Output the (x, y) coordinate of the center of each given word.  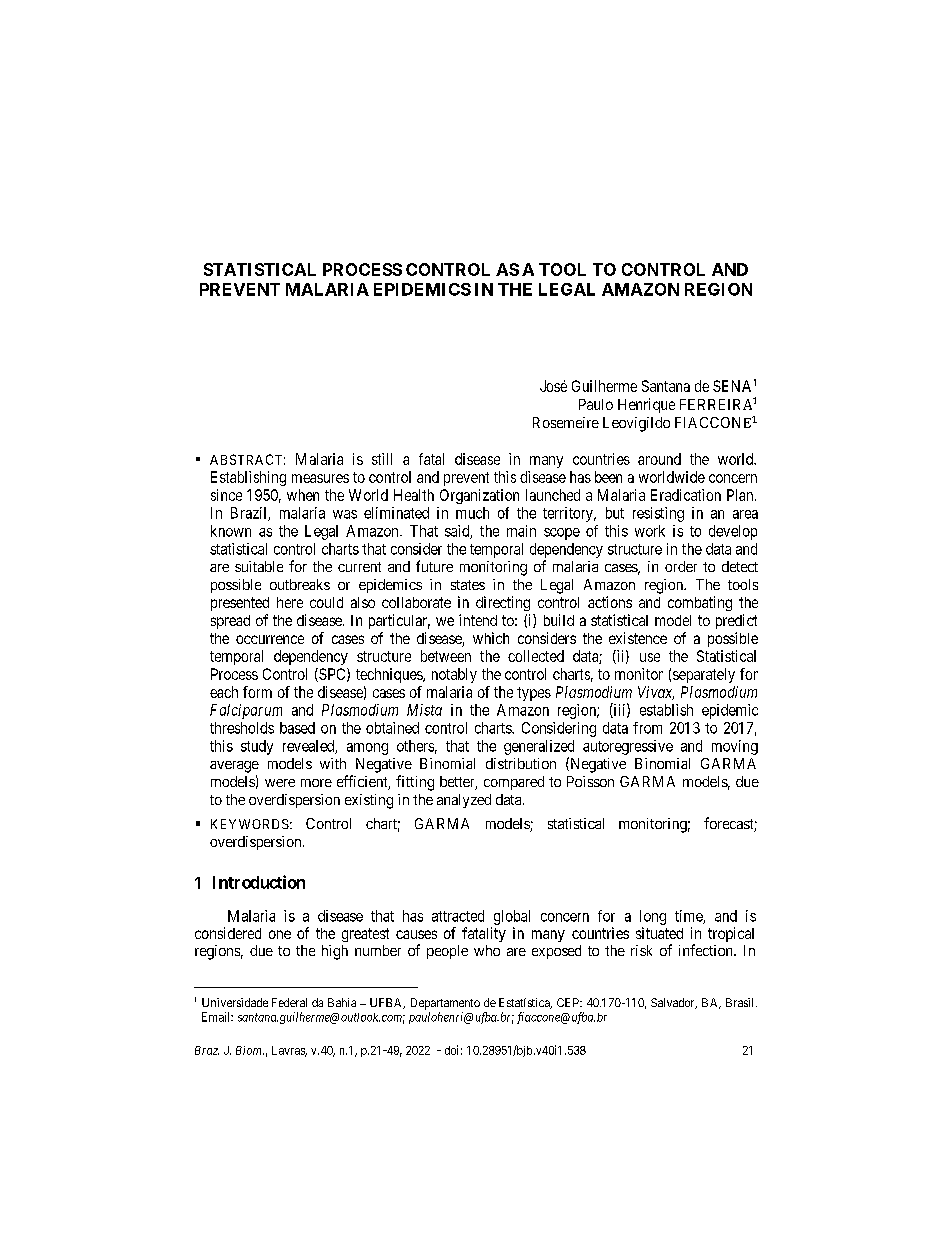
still (382, 459)
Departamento (445, 1004)
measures (320, 478)
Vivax (656, 693)
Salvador (674, 1003)
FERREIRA (716, 404)
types (534, 694)
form (257, 692)
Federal (289, 1002)
